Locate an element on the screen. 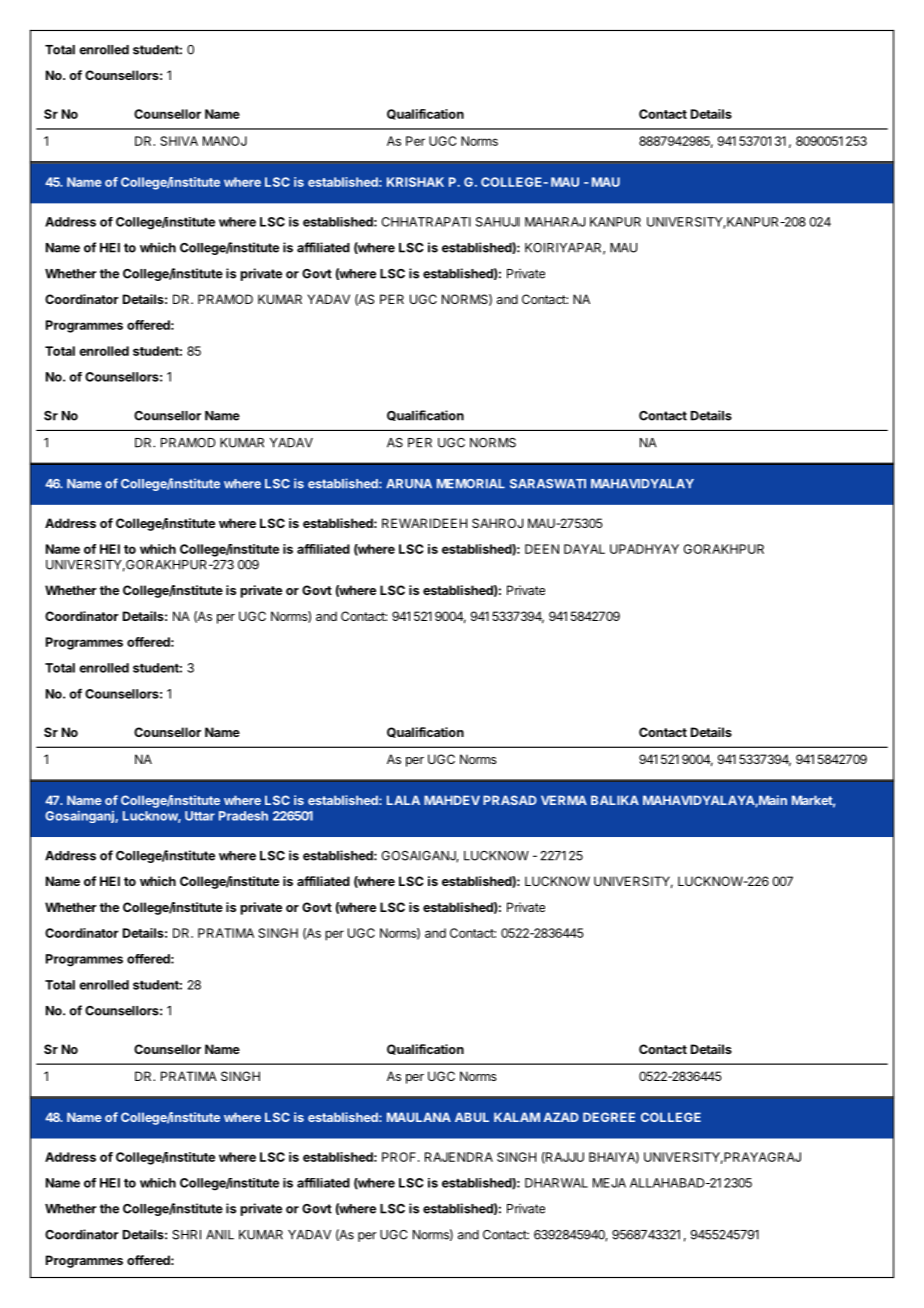  MANOJ is located at coordinates (225, 141).
